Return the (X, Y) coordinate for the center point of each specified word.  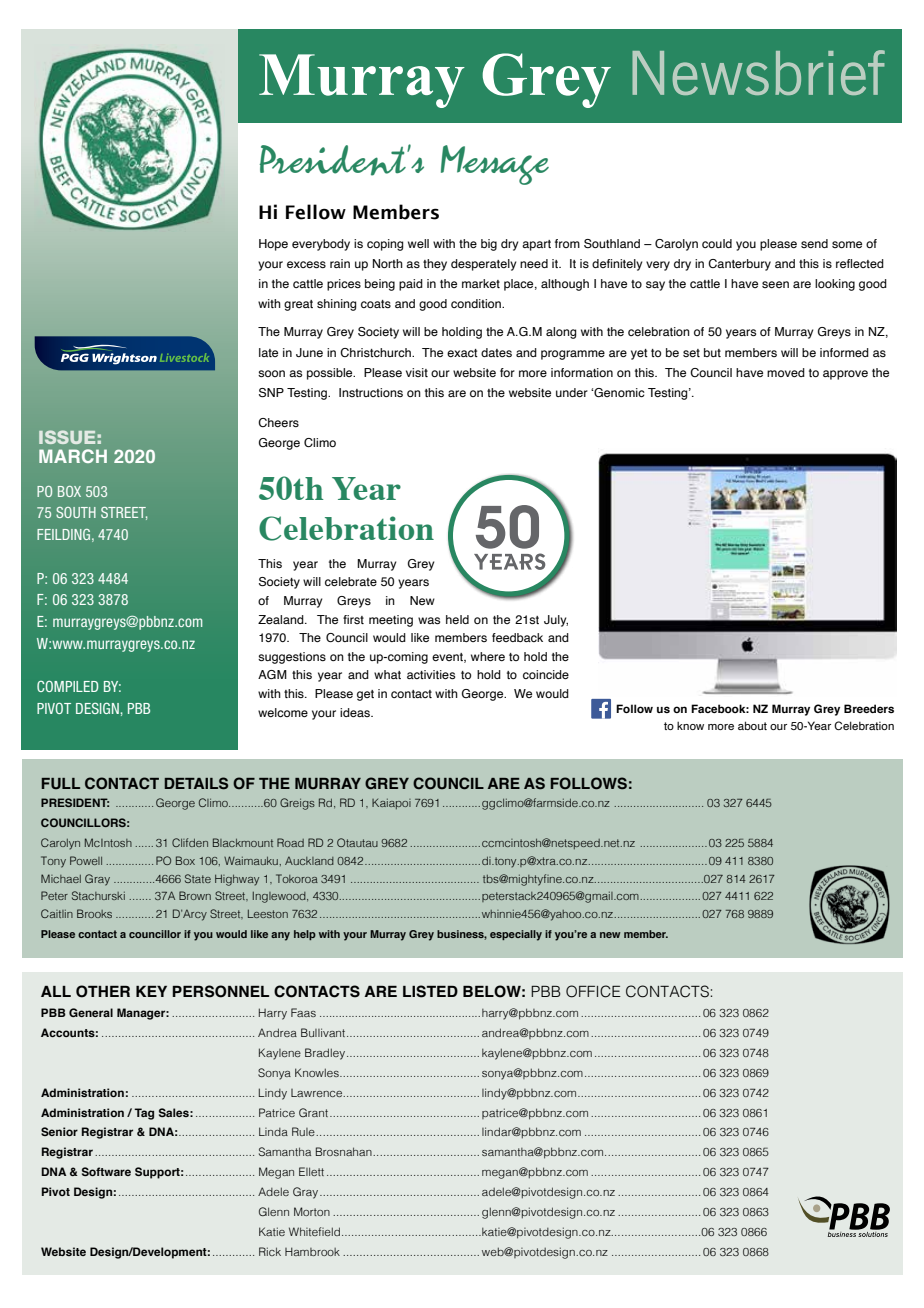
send (814, 243)
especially (516, 935)
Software (106, 1171)
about (752, 725)
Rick (270, 1251)
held (457, 619)
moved (786, 372)
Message (495, 165)
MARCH (73, 456)
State (198, 878)
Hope (273, 245)
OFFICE (593, 991)
